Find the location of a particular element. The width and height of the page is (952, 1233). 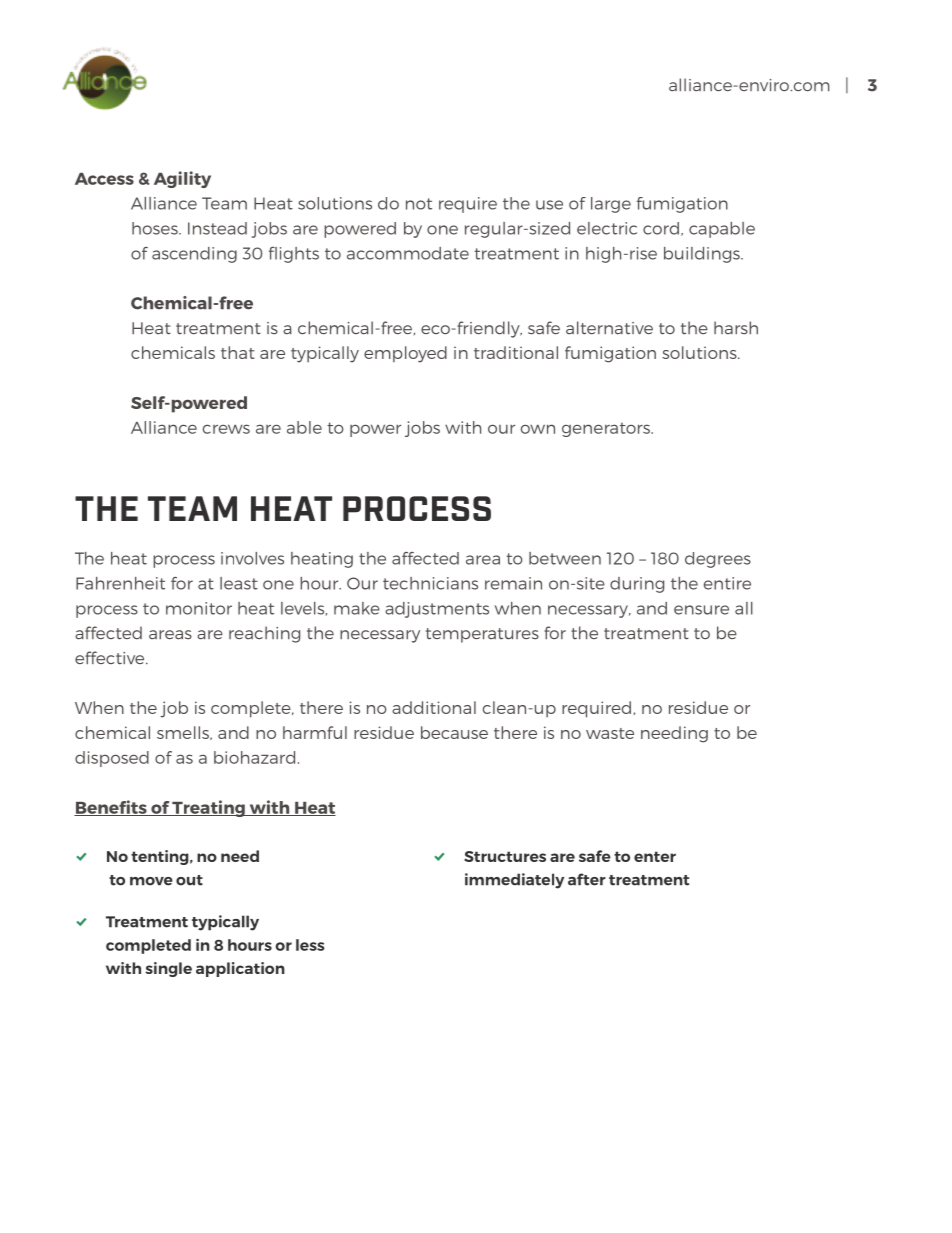

crews is located at coordinates (226, 429).
